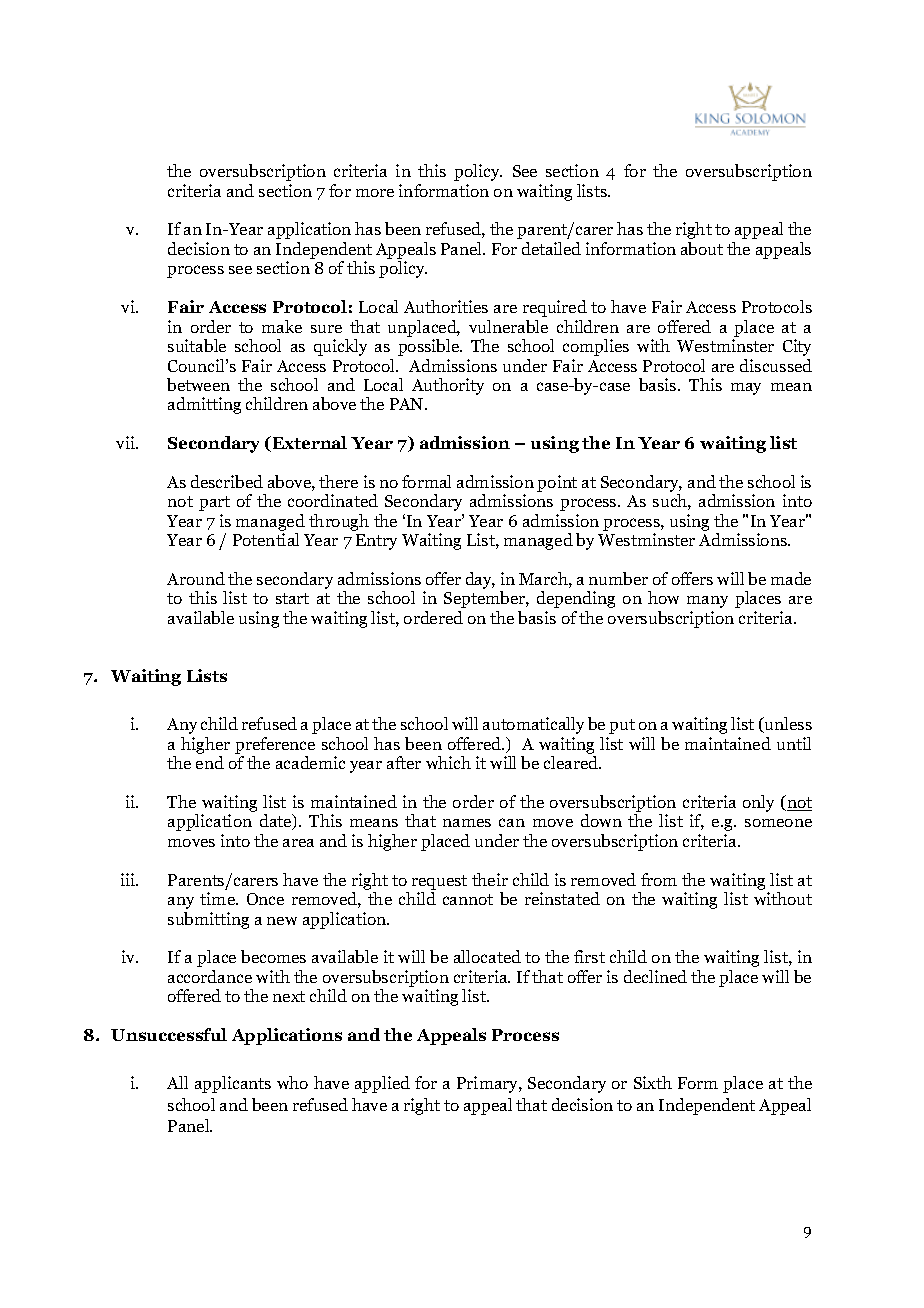 Image resolution: width=924 pixels, height=1308 pixels. Describe the element at coordinates (467, 823) in the screenshot. I see `names` at that location.
